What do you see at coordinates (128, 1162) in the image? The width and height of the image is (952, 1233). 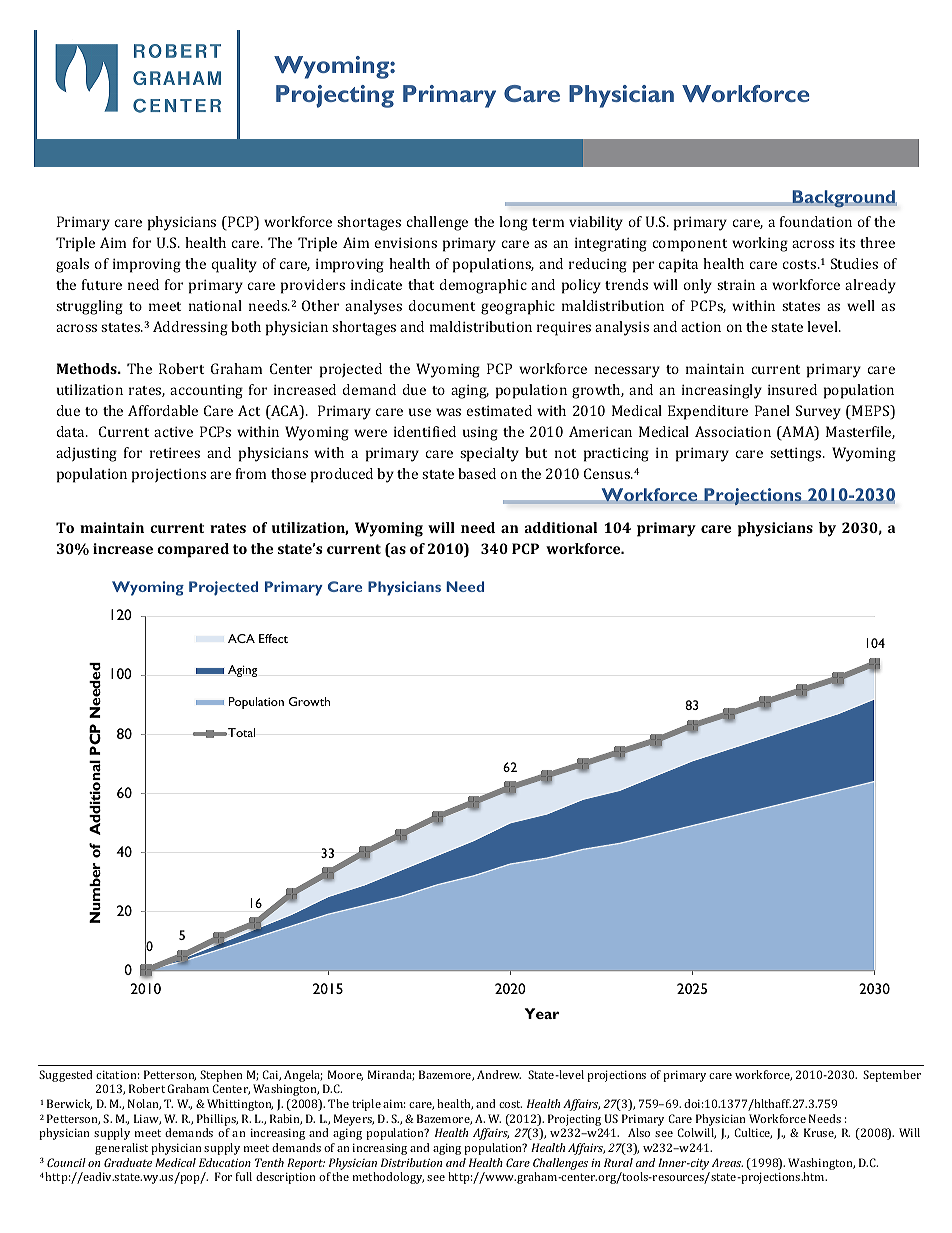 I see `Graduate` at bounding box center [128, 1162].
